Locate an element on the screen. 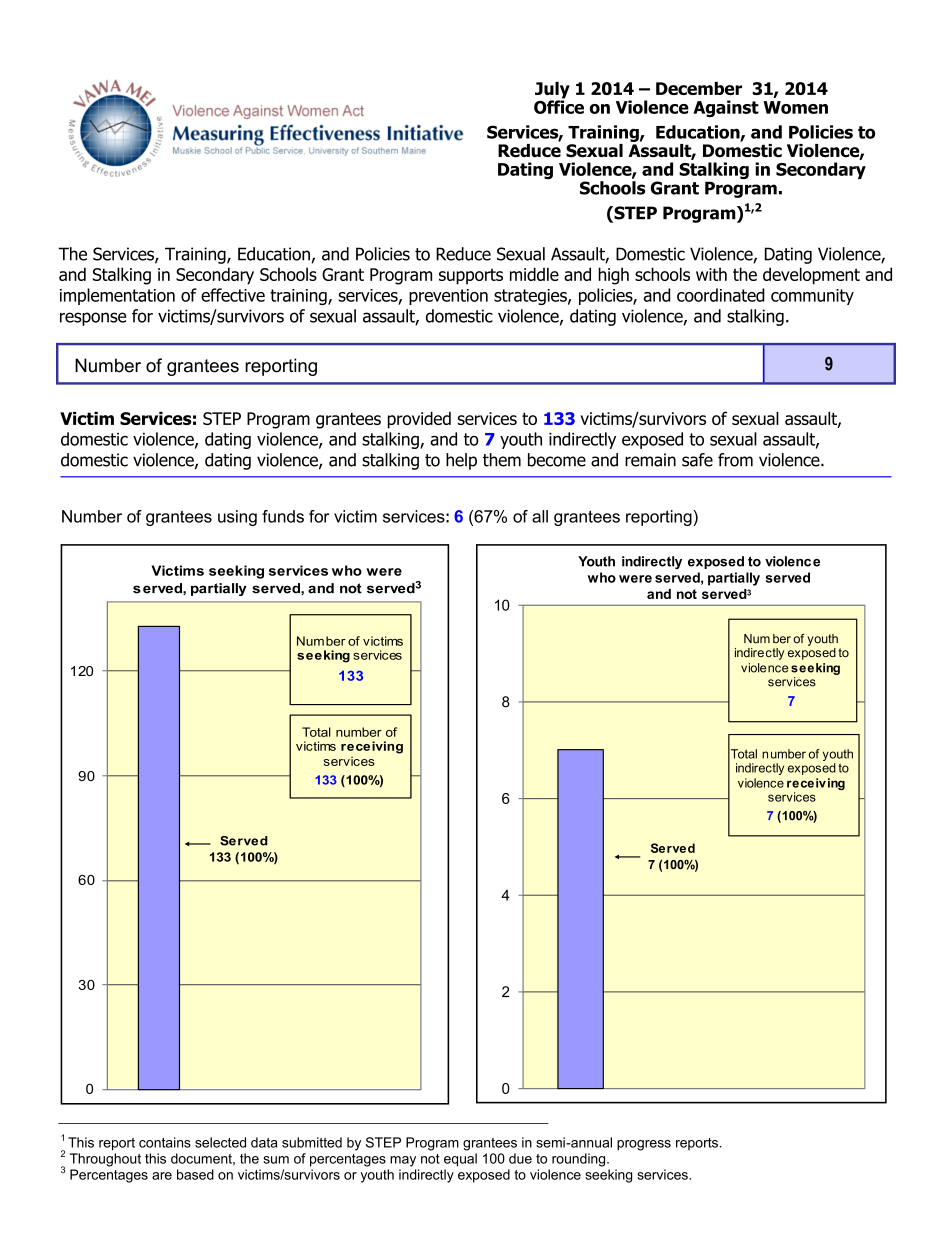  contains is located at coordinates (165, 1142).
